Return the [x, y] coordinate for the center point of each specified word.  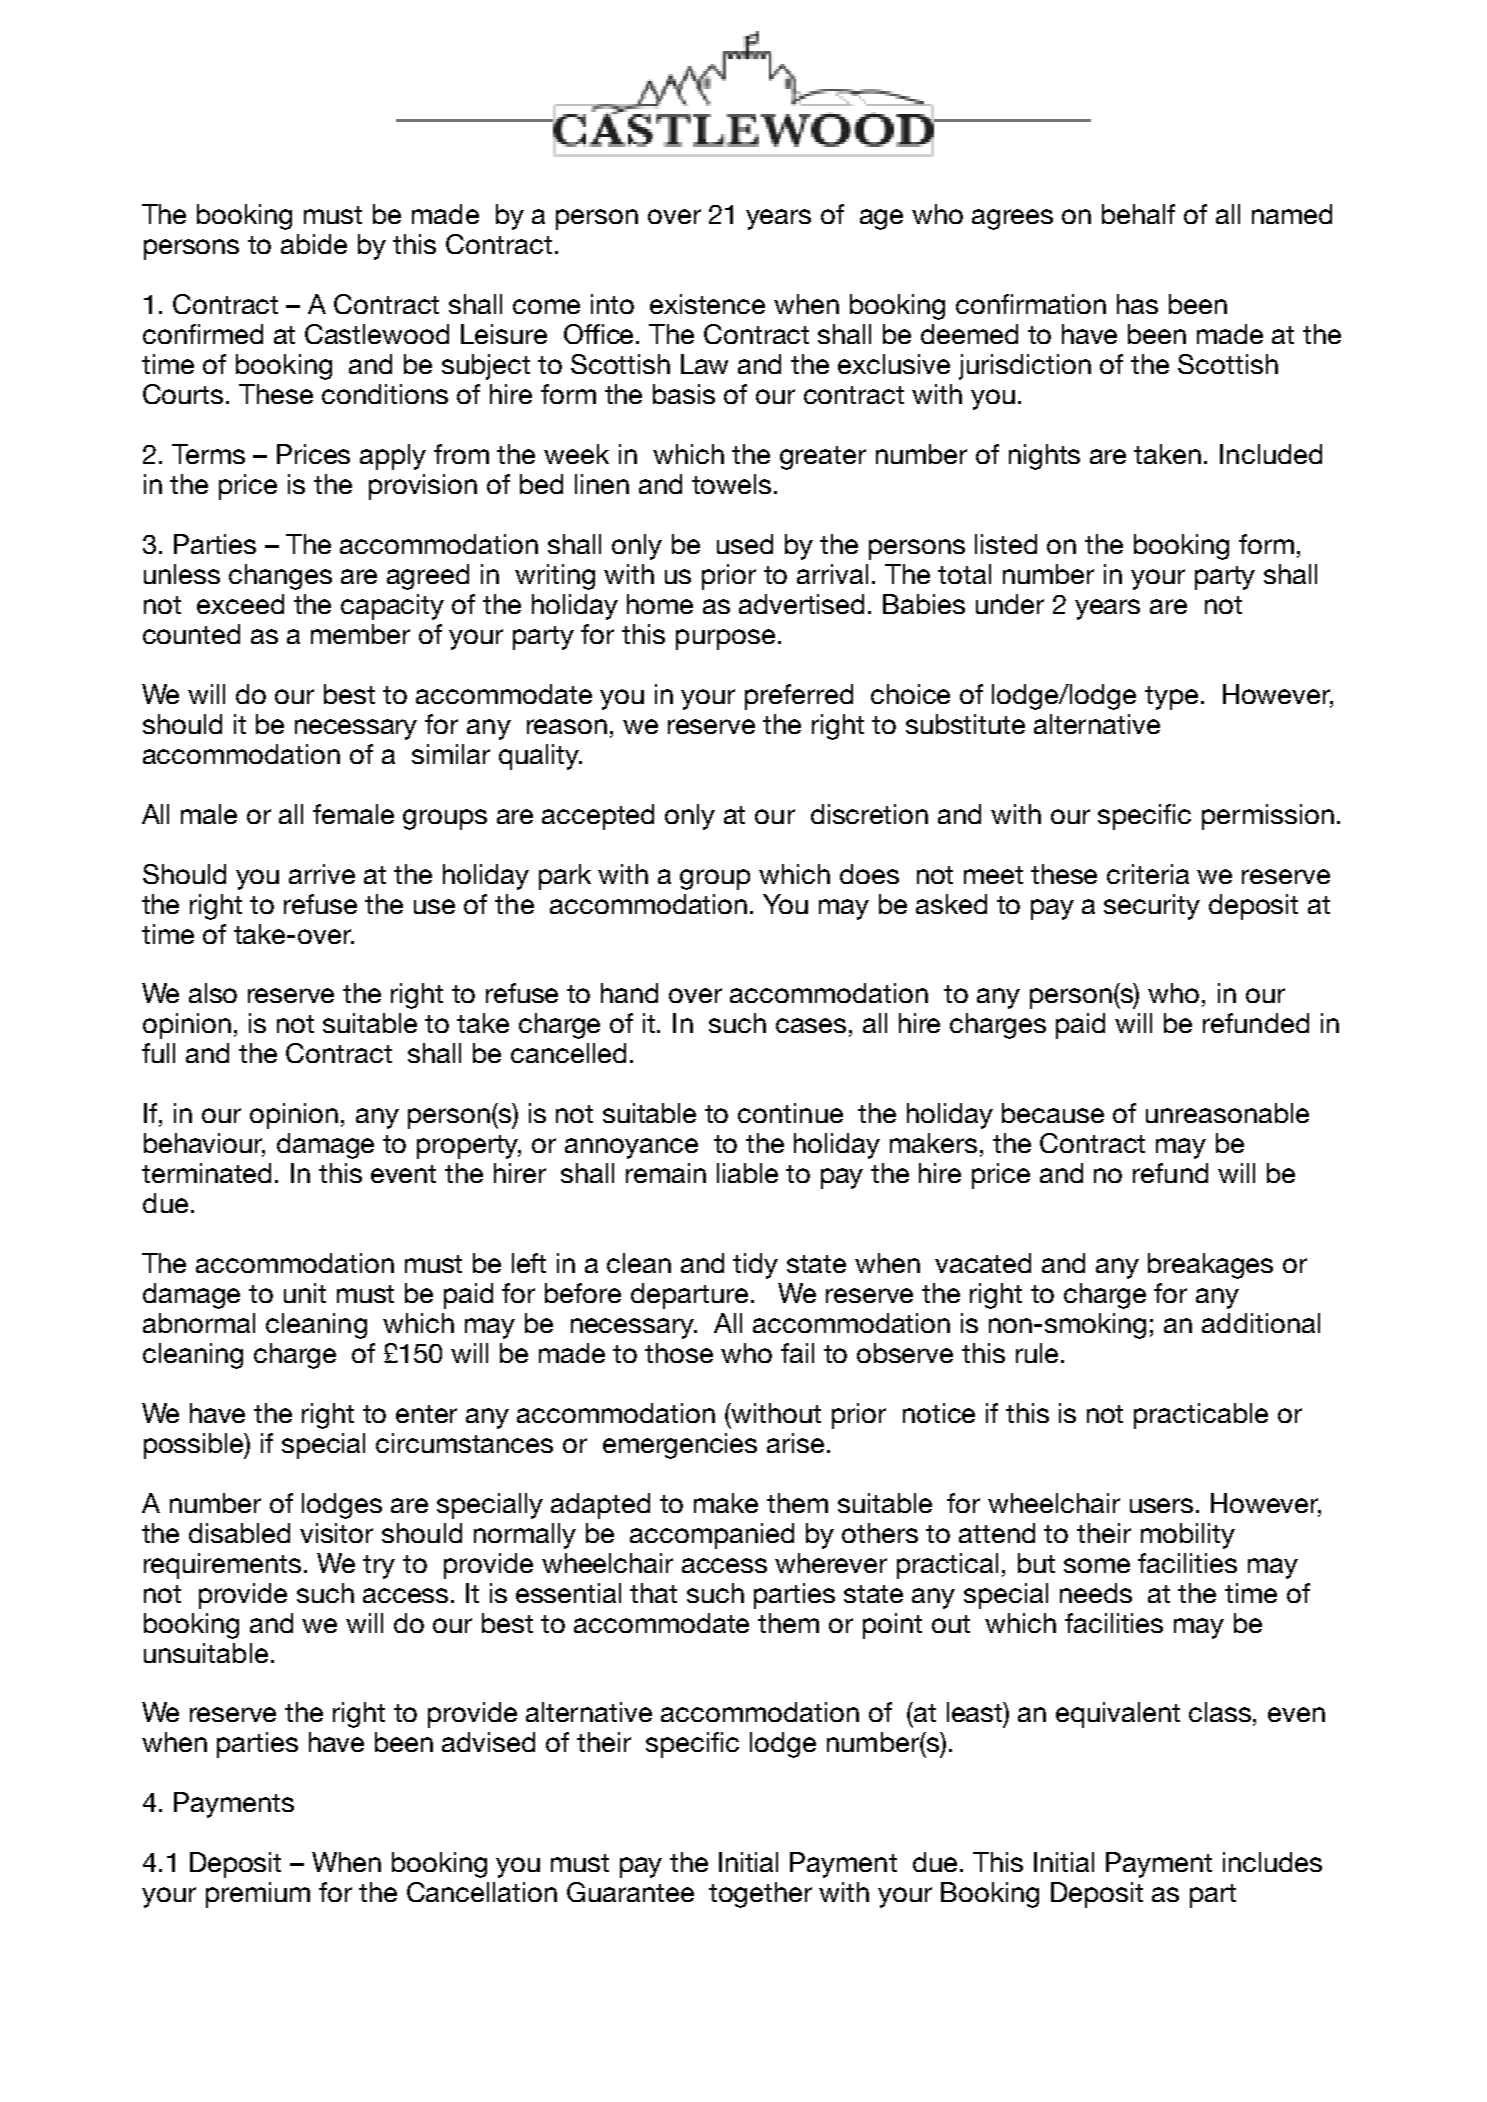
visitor [336, 1533]
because [1053, 1113]
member [360, 634]
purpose [725, 639]
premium [258, 1895]
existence [707, 304]
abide [314, 244]
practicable [1201, 1416]
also [213, 993]
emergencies [680, 1446]
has [1137, 304]
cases [811, 1025]
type [1171, 698]
